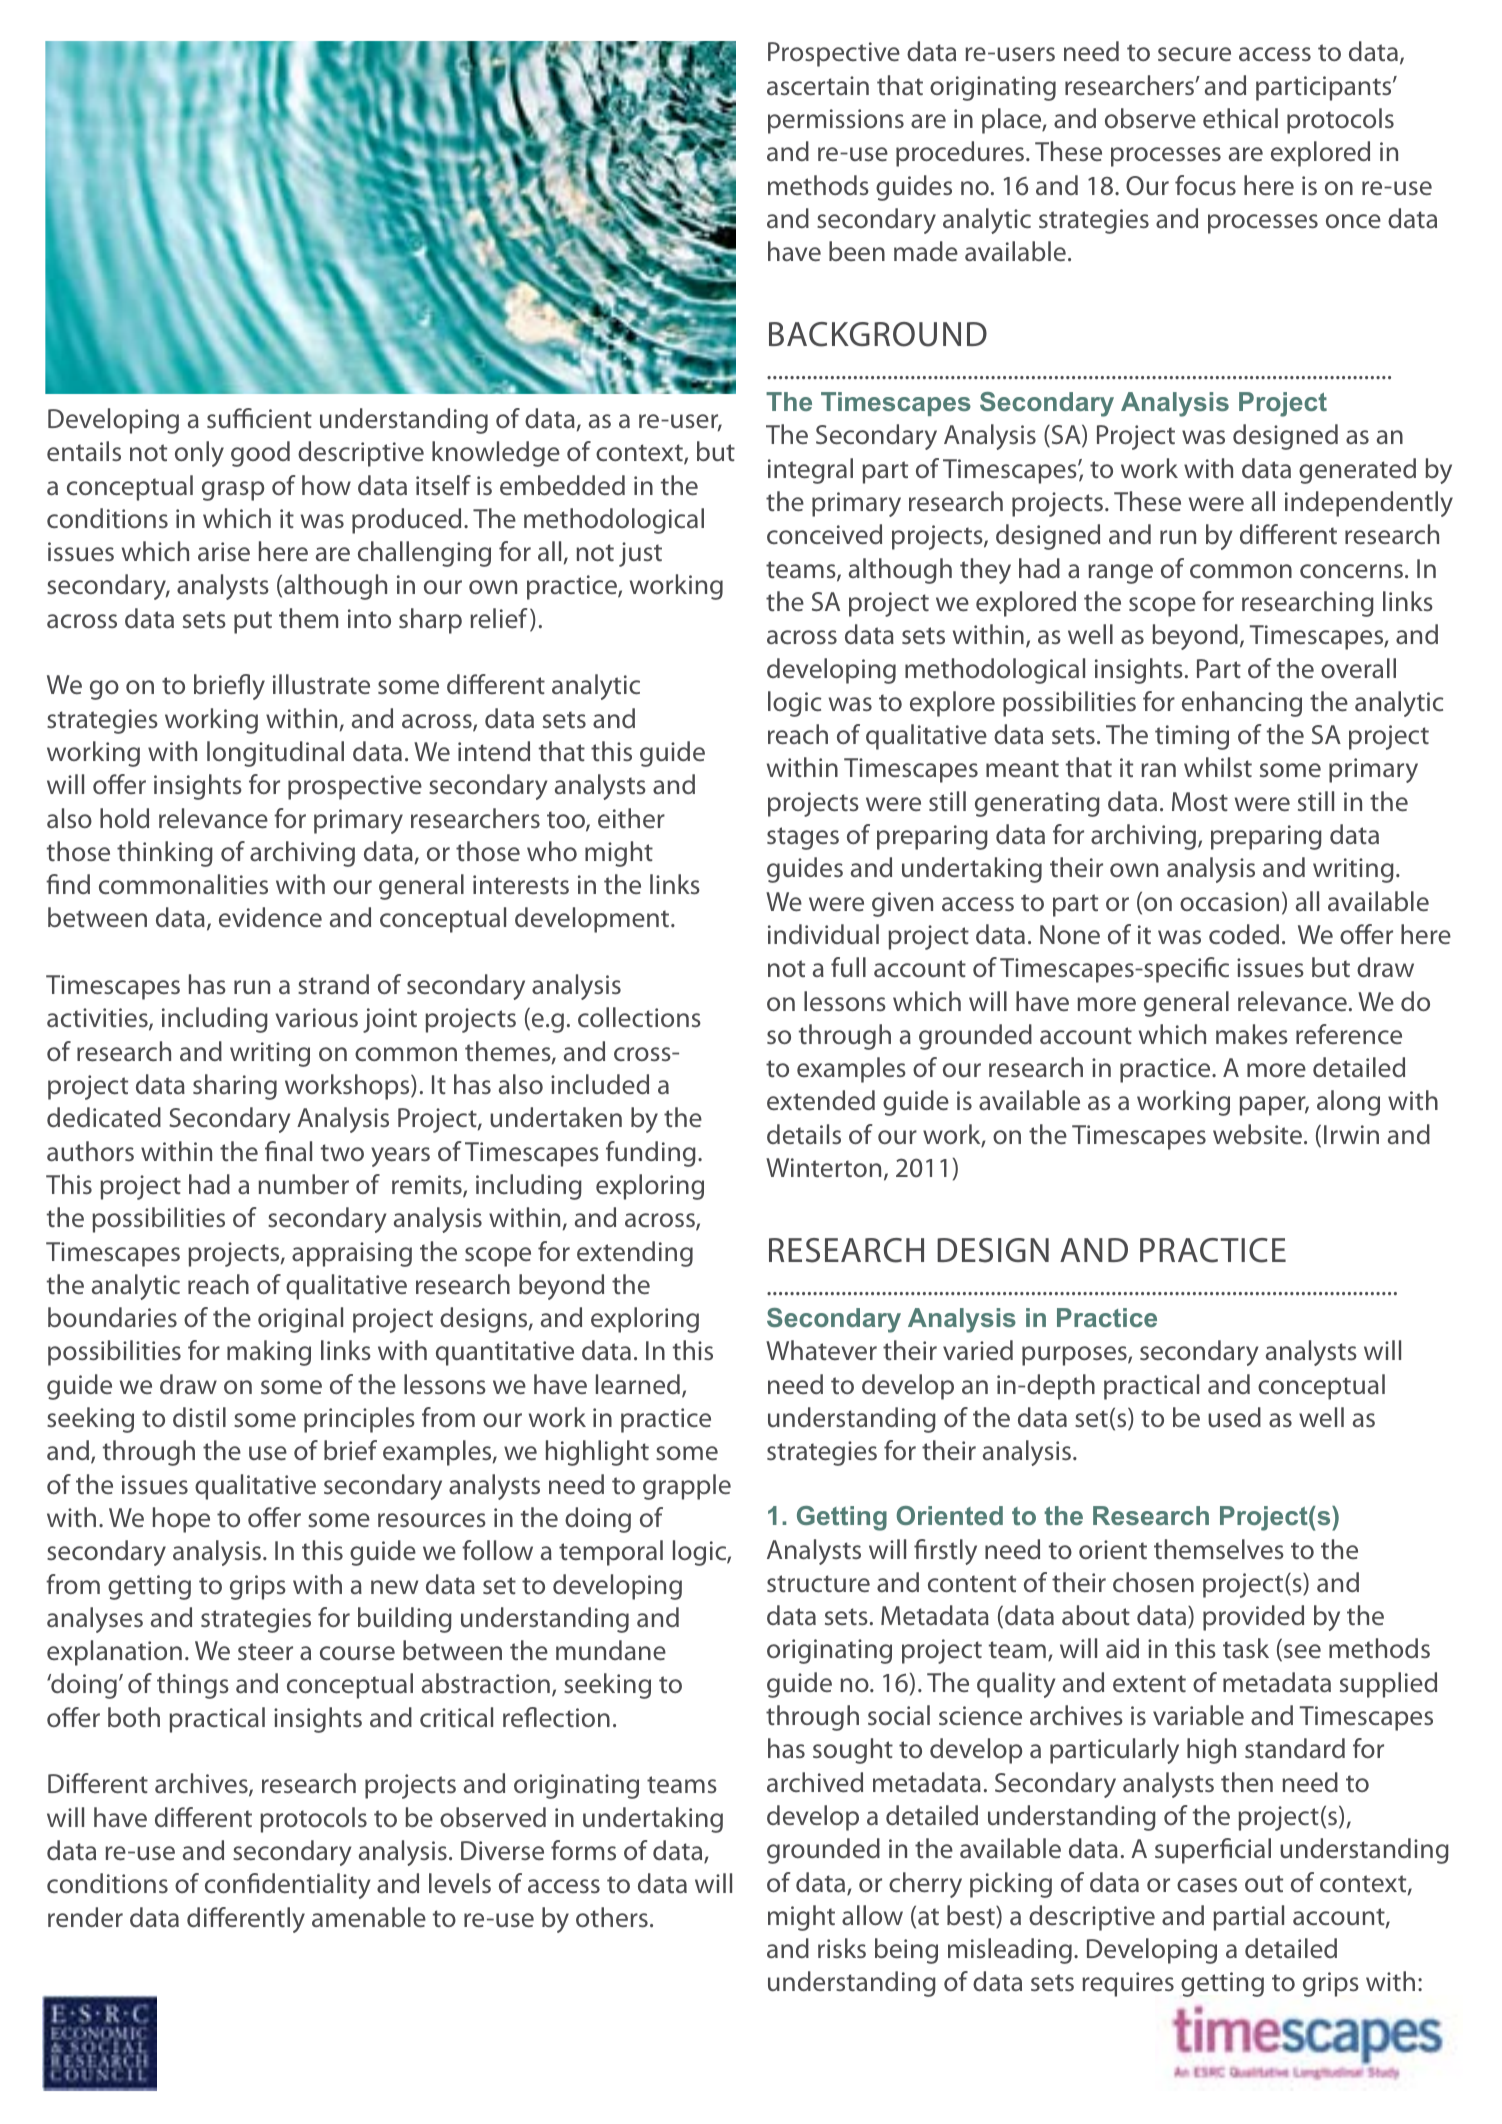 The height and width of the document is (2124, 1502). What do you see at coordinates (1357, 471) in the document?
I see `generated` at bounding box center [1357, 471].
